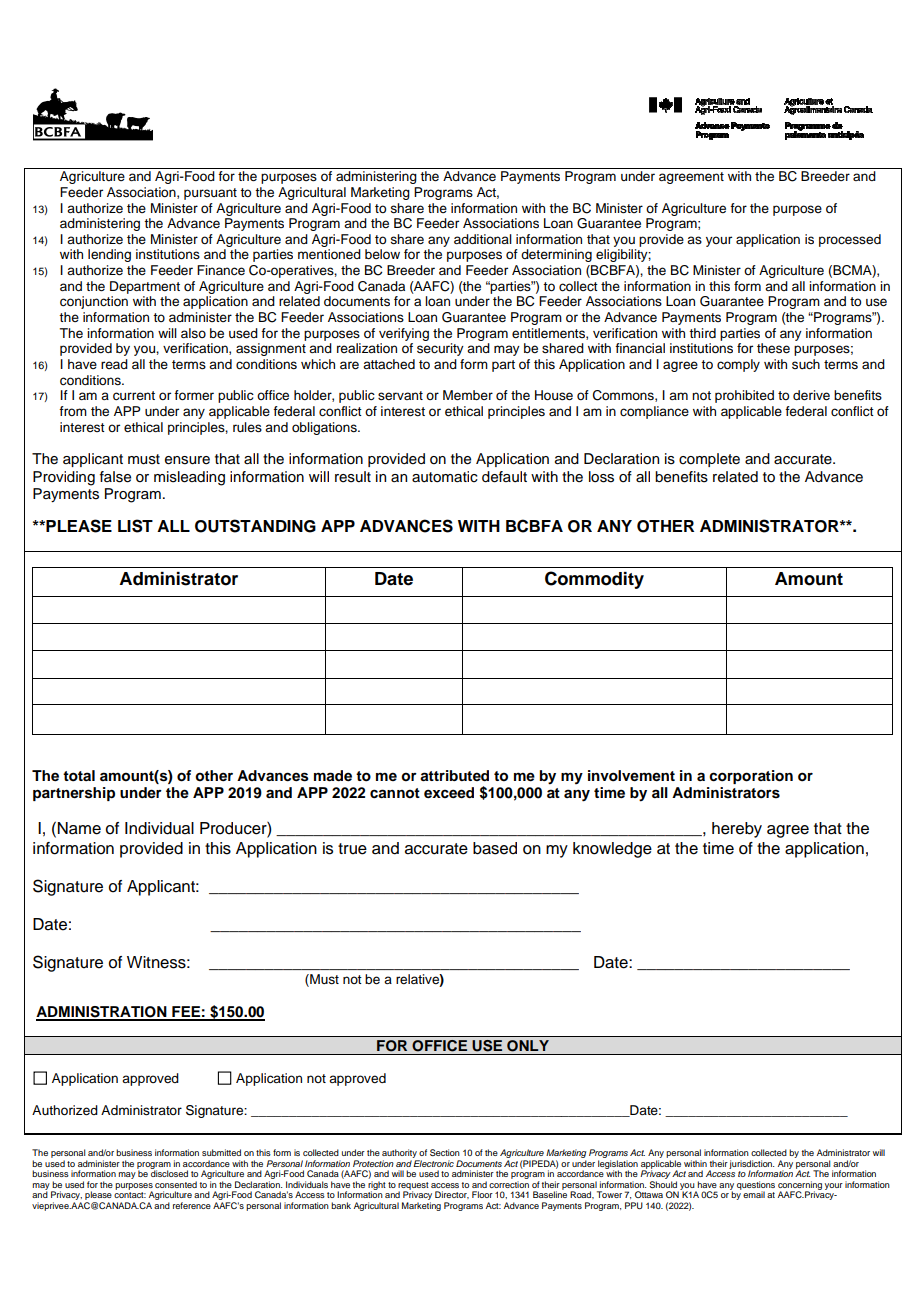 This image has height=1308, width=924. Describe the element at coordinates (850, 240) in the image. I see `processed` at that location.
